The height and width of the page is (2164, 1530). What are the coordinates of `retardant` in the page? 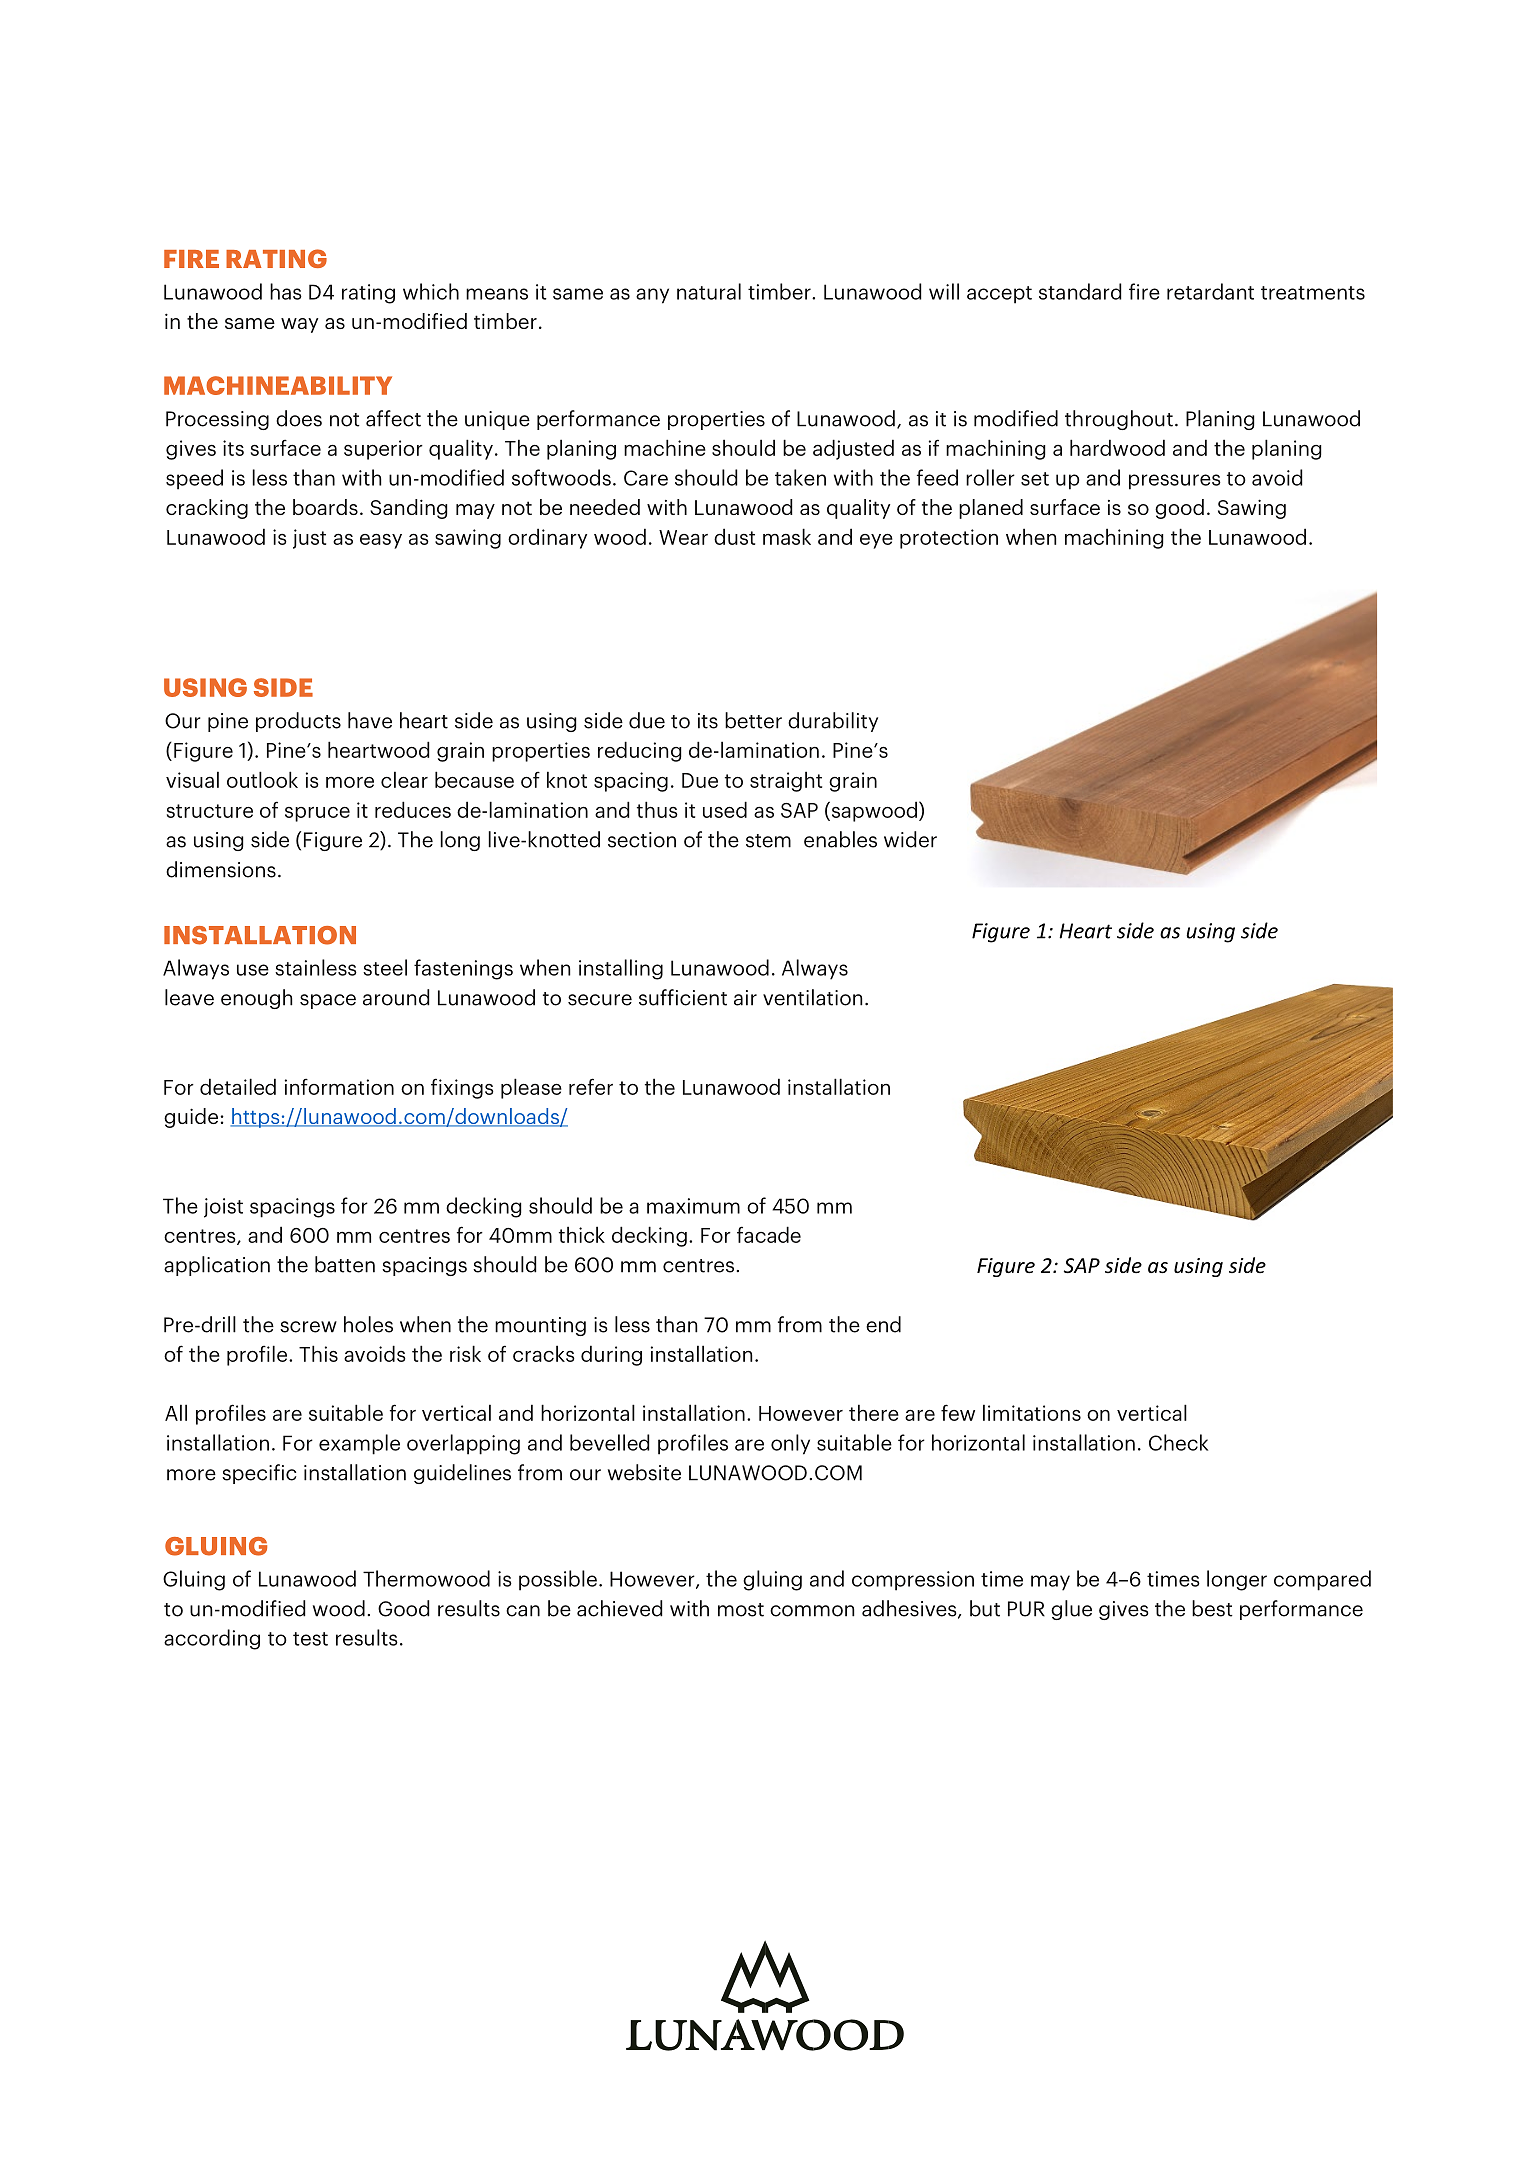 It's located at (1210, 291).
